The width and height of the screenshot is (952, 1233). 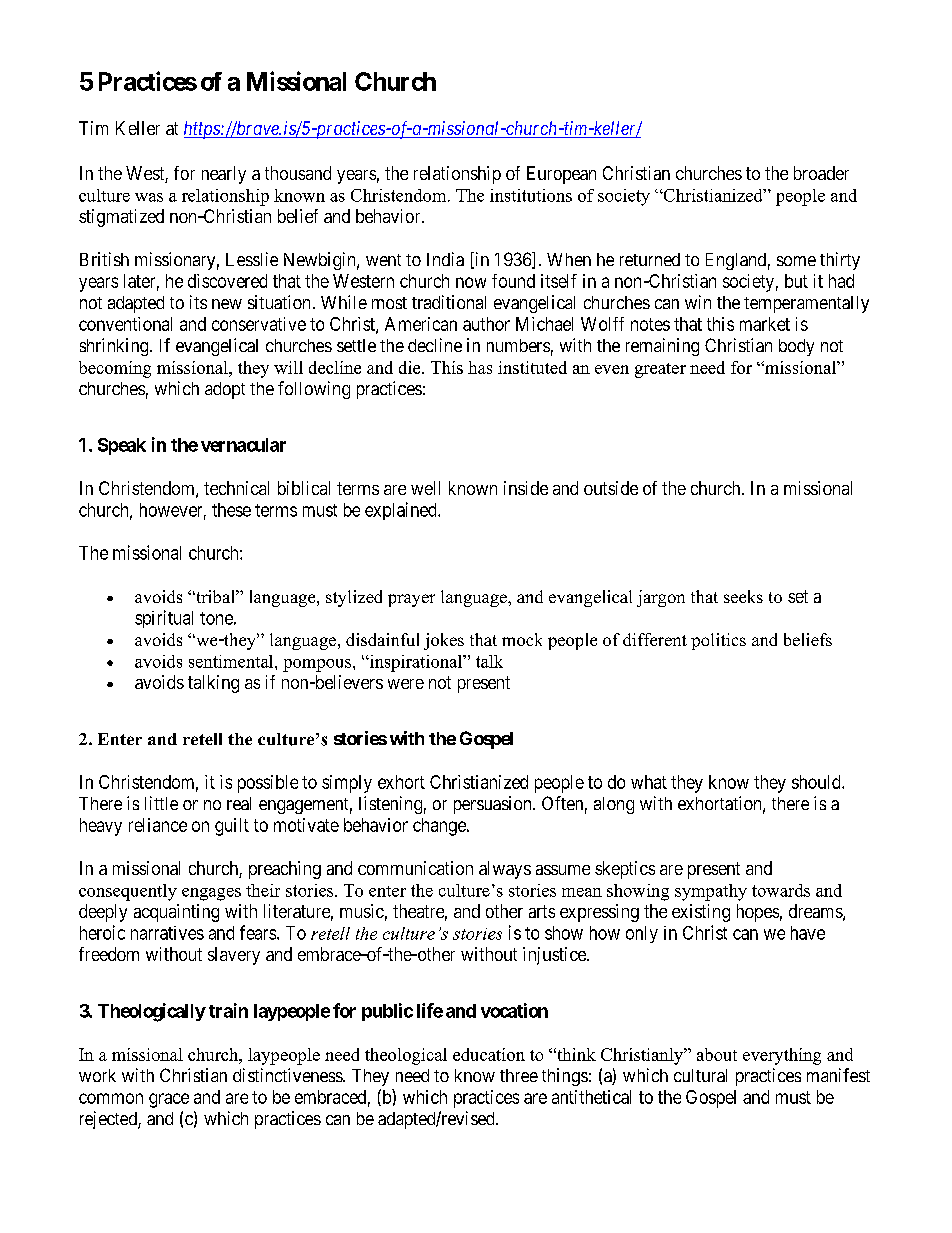 I want to click on towards, so click(x=781, y=890).
